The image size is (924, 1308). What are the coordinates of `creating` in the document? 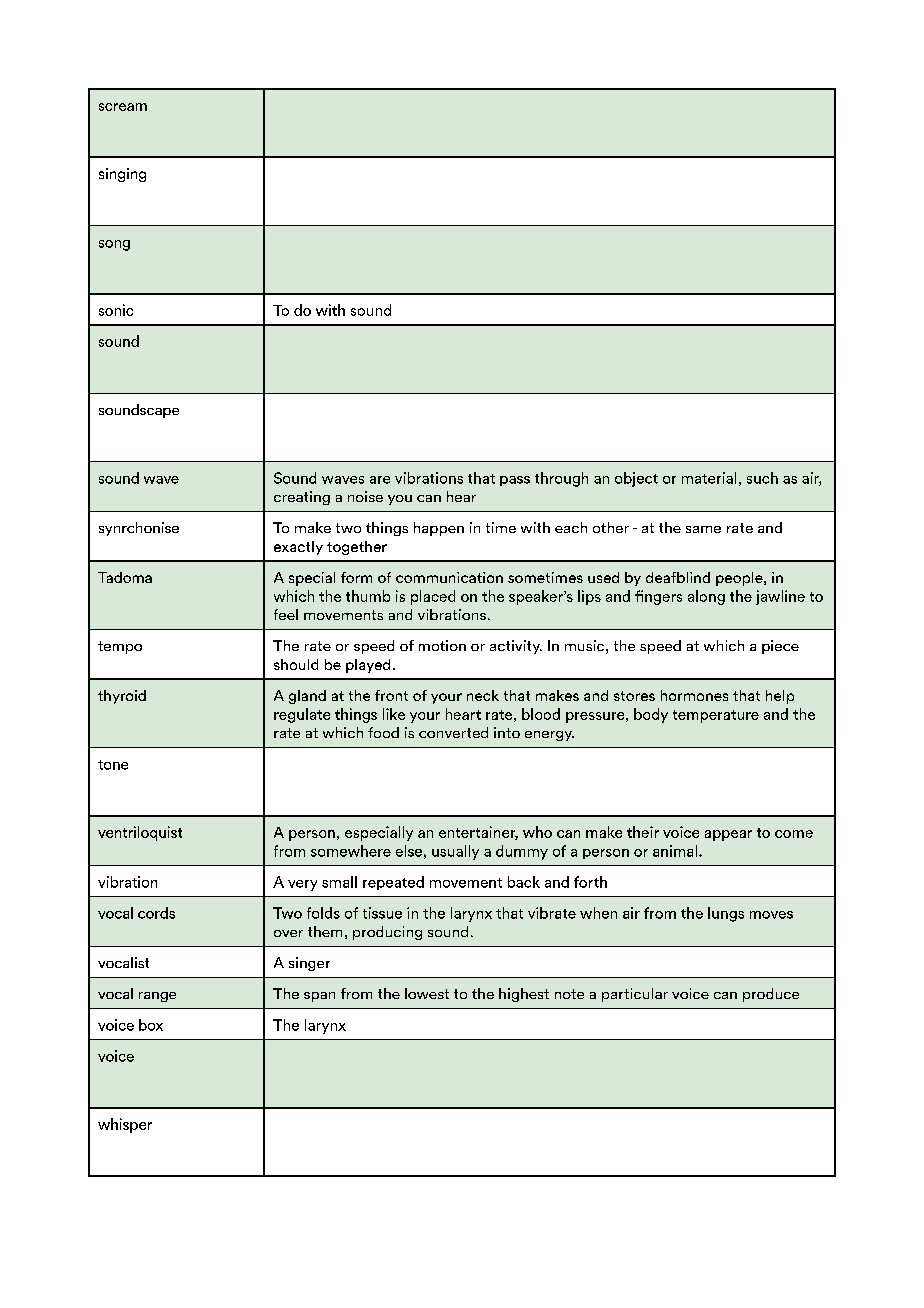 It's located at (302, 498).
